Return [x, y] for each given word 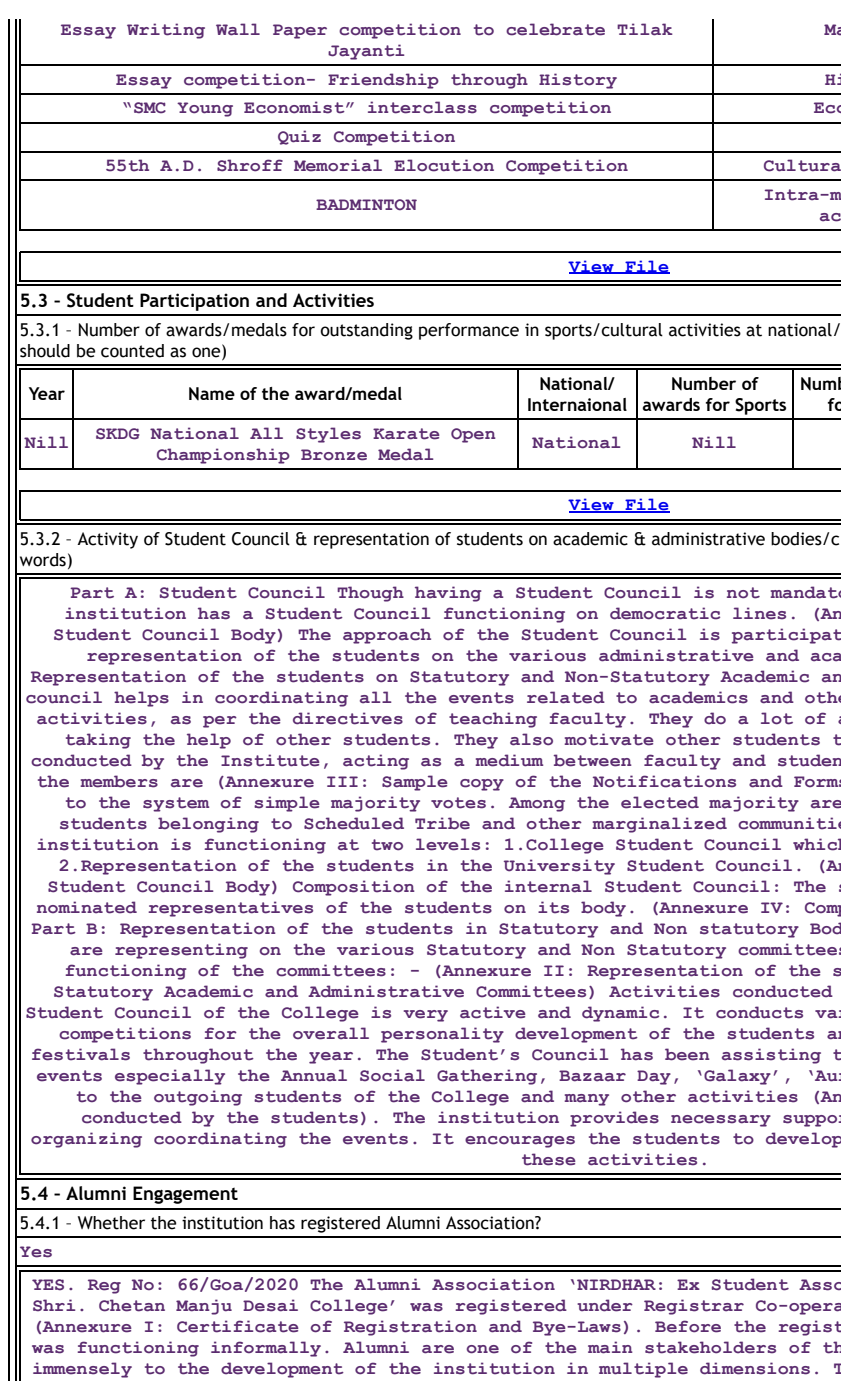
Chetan [132, 1305]
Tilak [645, 29]
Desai [270, 1305]
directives [348, 718]
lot [777, 718]
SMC [150, 108]
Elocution [444, 165]
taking [98, 741]
